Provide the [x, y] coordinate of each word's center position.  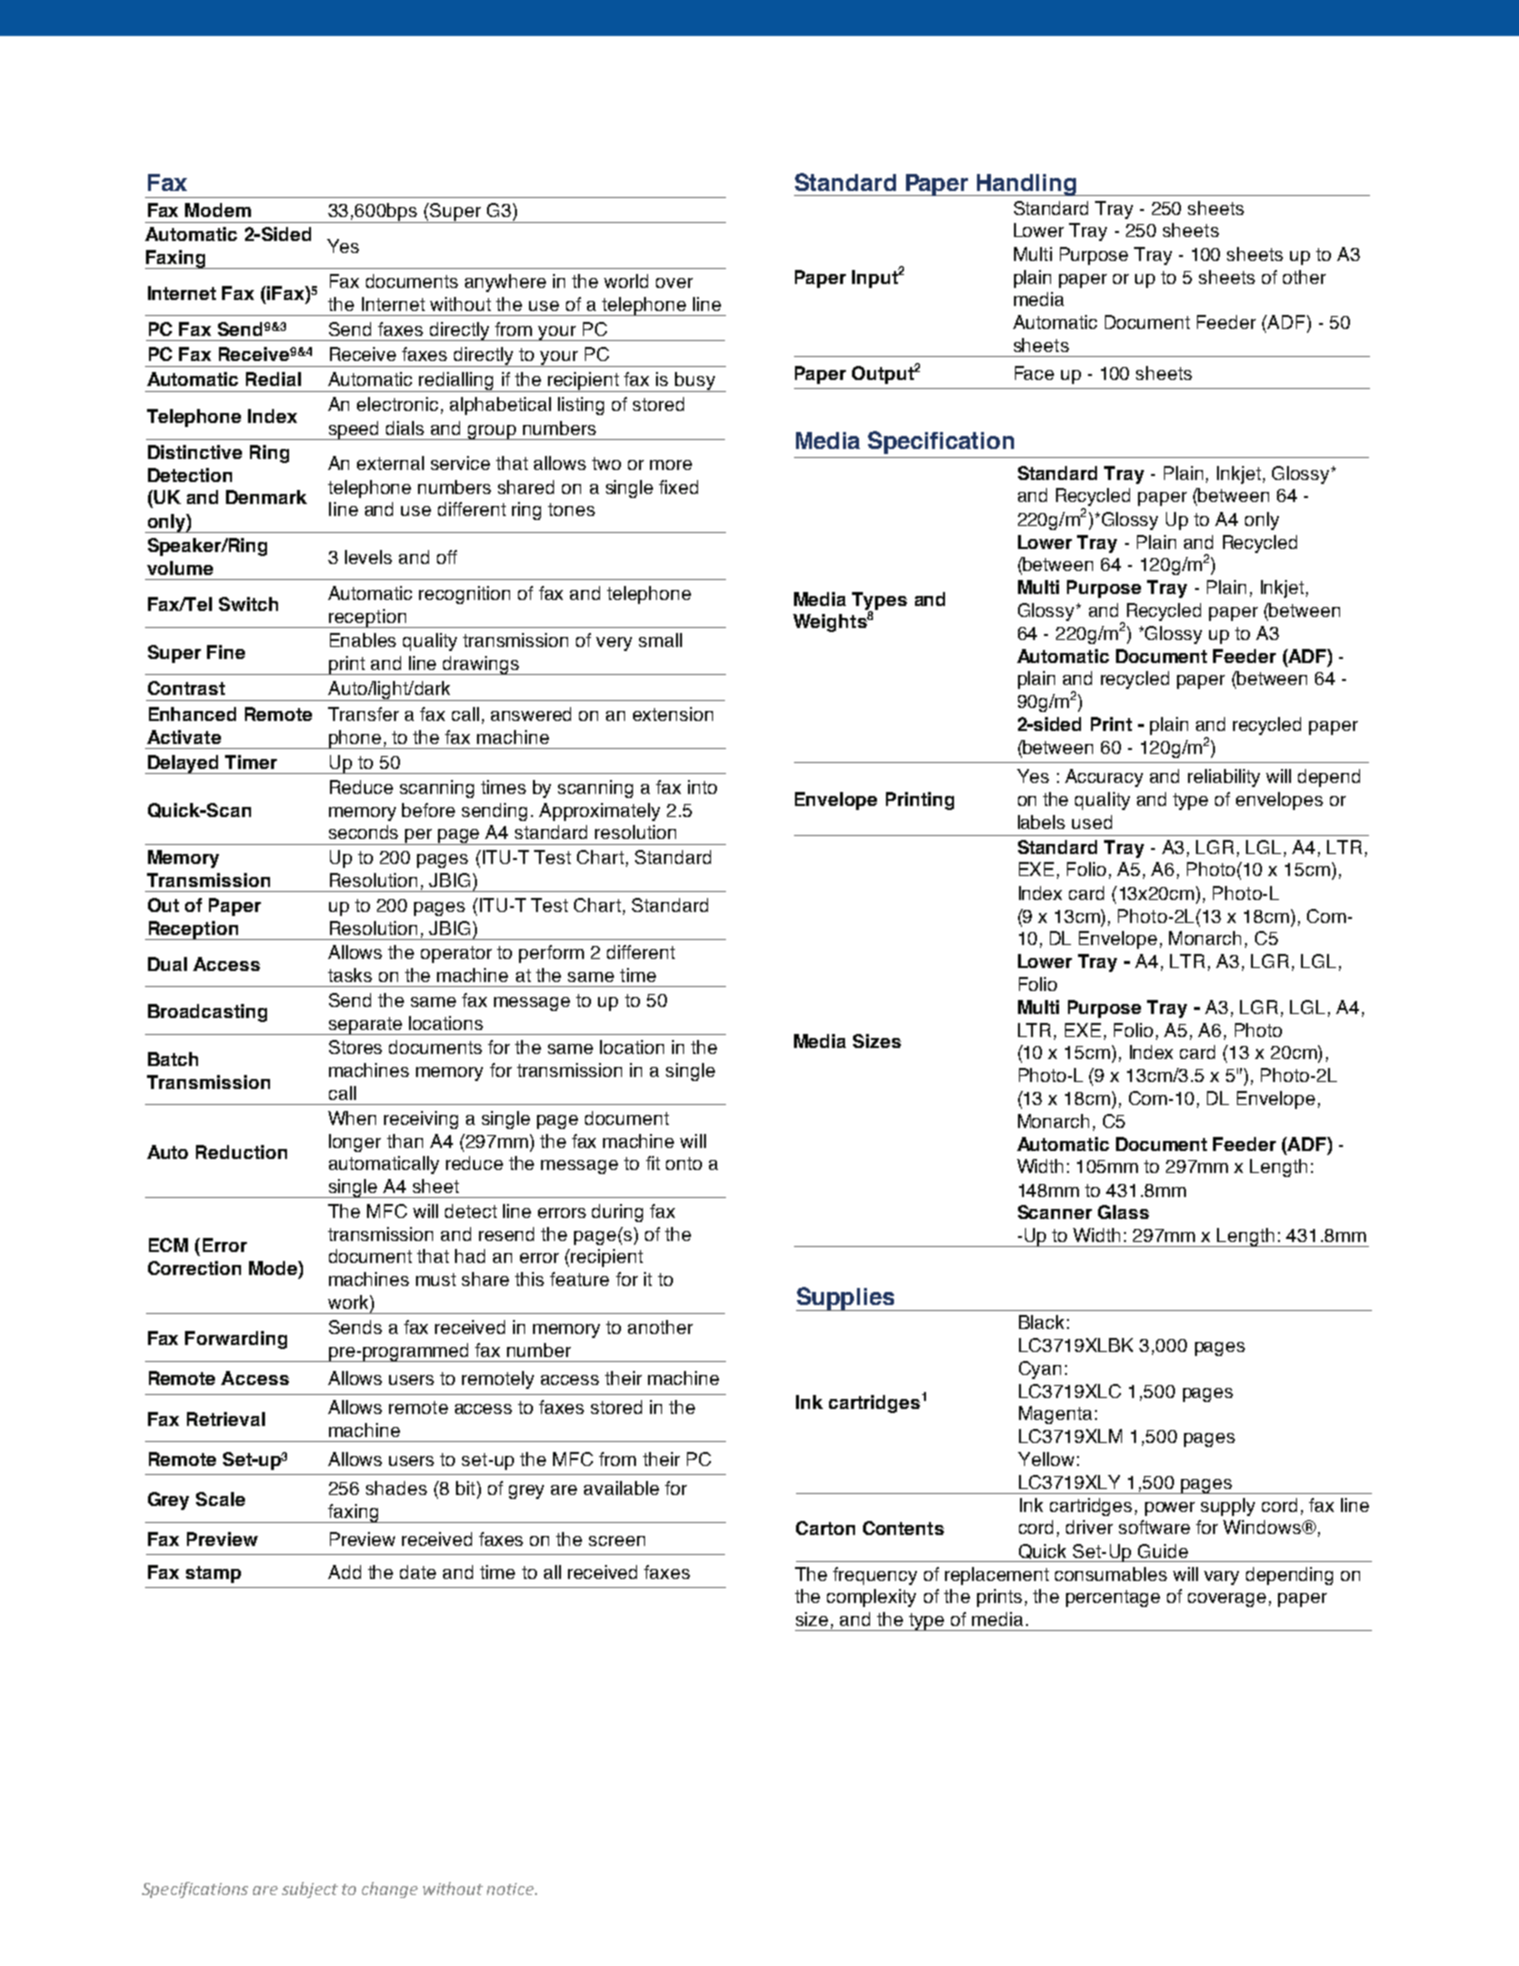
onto [684, 1163]
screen [617, 1541]
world [626, 281]
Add [344, 1572]
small [660, 640]
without [460, 304]
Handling [1027, 185]
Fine [226, 652]
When [352, 1118]
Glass [1123, 1212]
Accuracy [1104, 778]
